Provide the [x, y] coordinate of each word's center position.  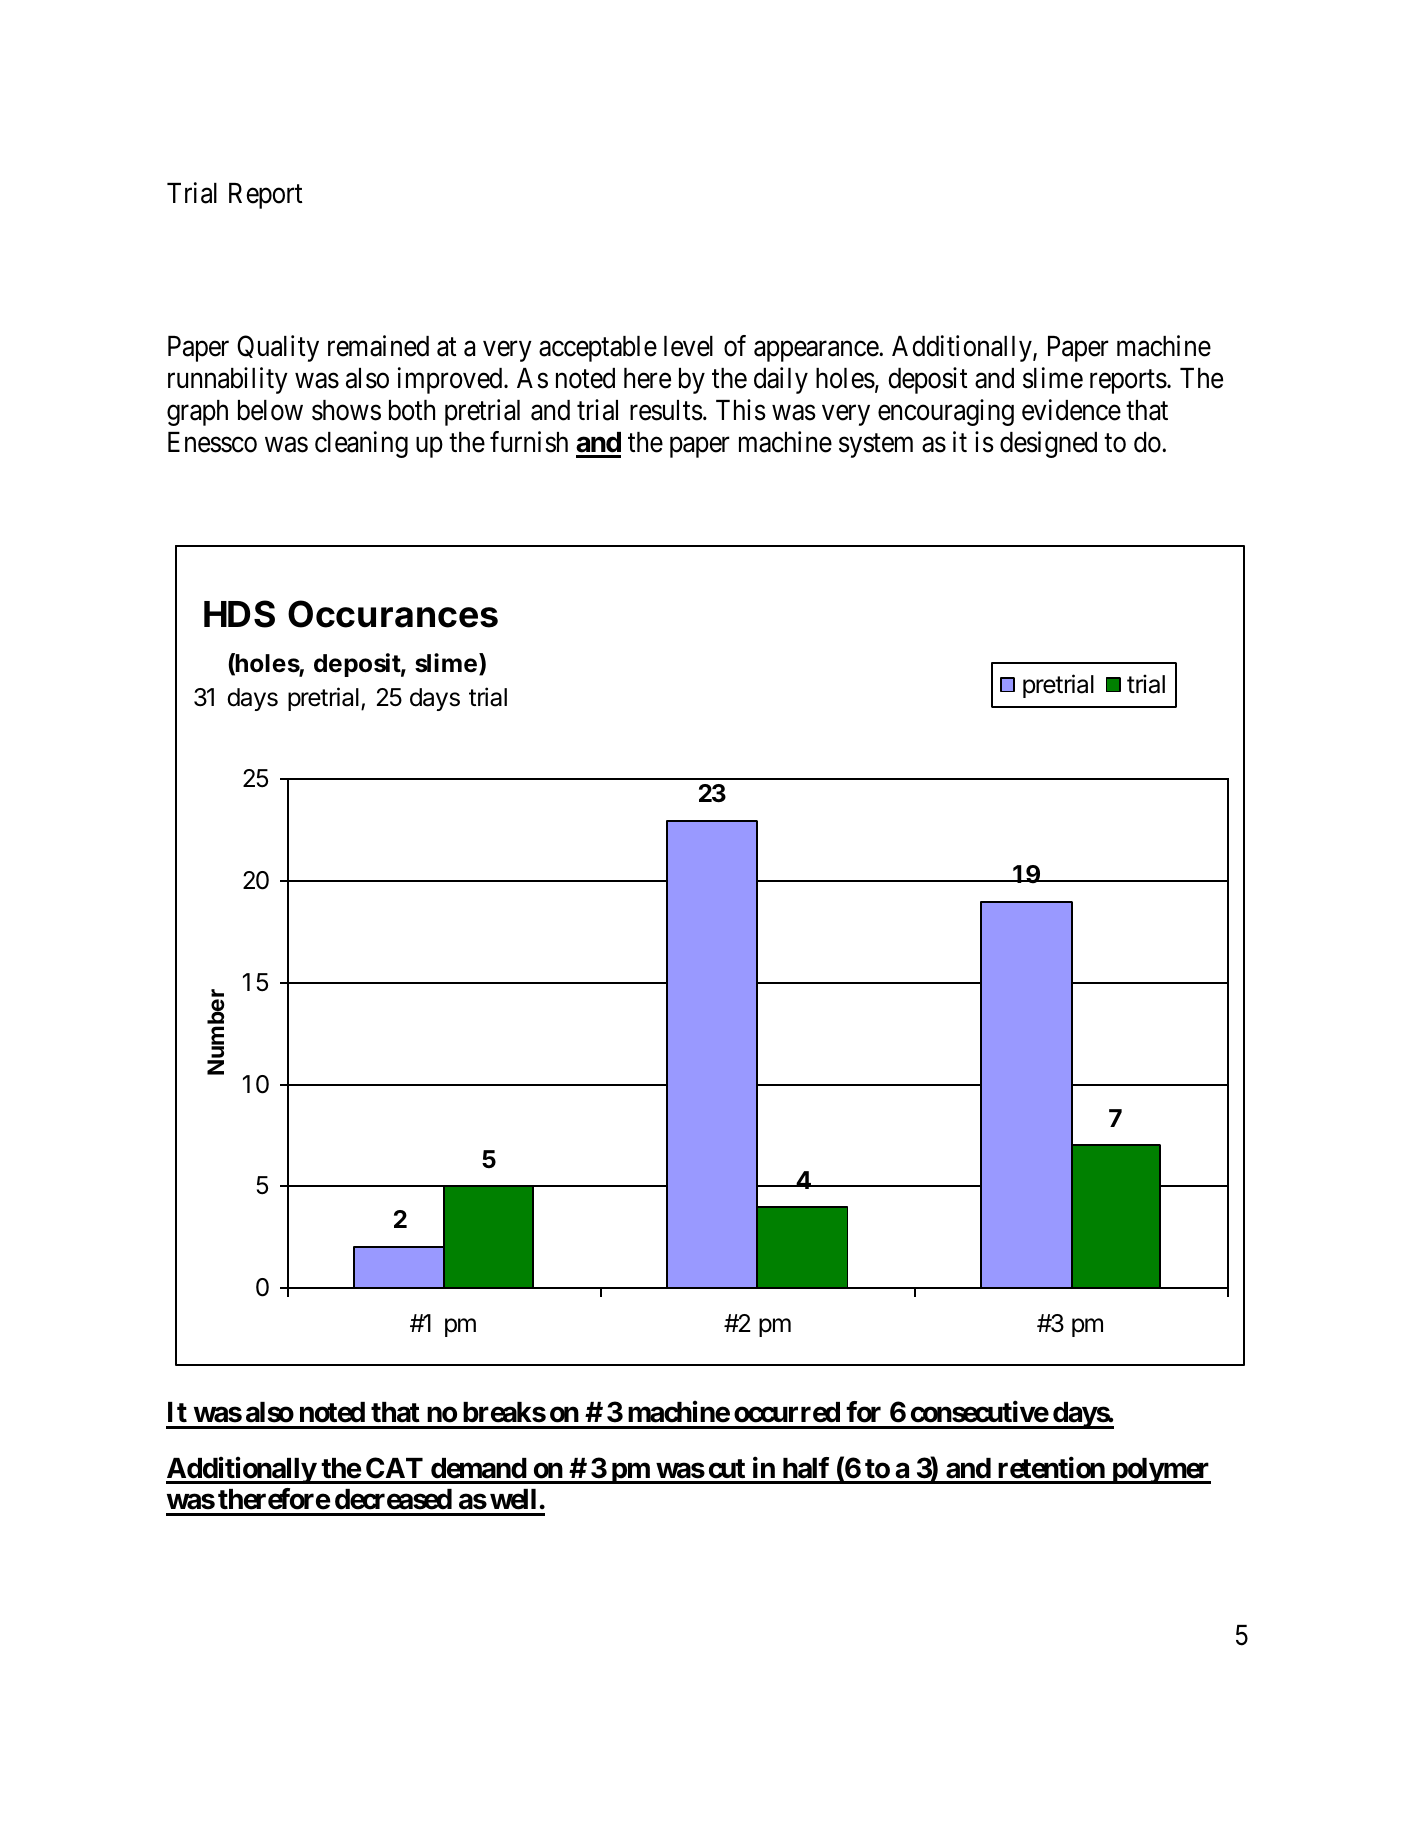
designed [1048, 444]
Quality [278, 348]
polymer [1160, 1471]
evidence [1071, 410]
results [666, 410]
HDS [239, 614]
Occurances [393, 614]
